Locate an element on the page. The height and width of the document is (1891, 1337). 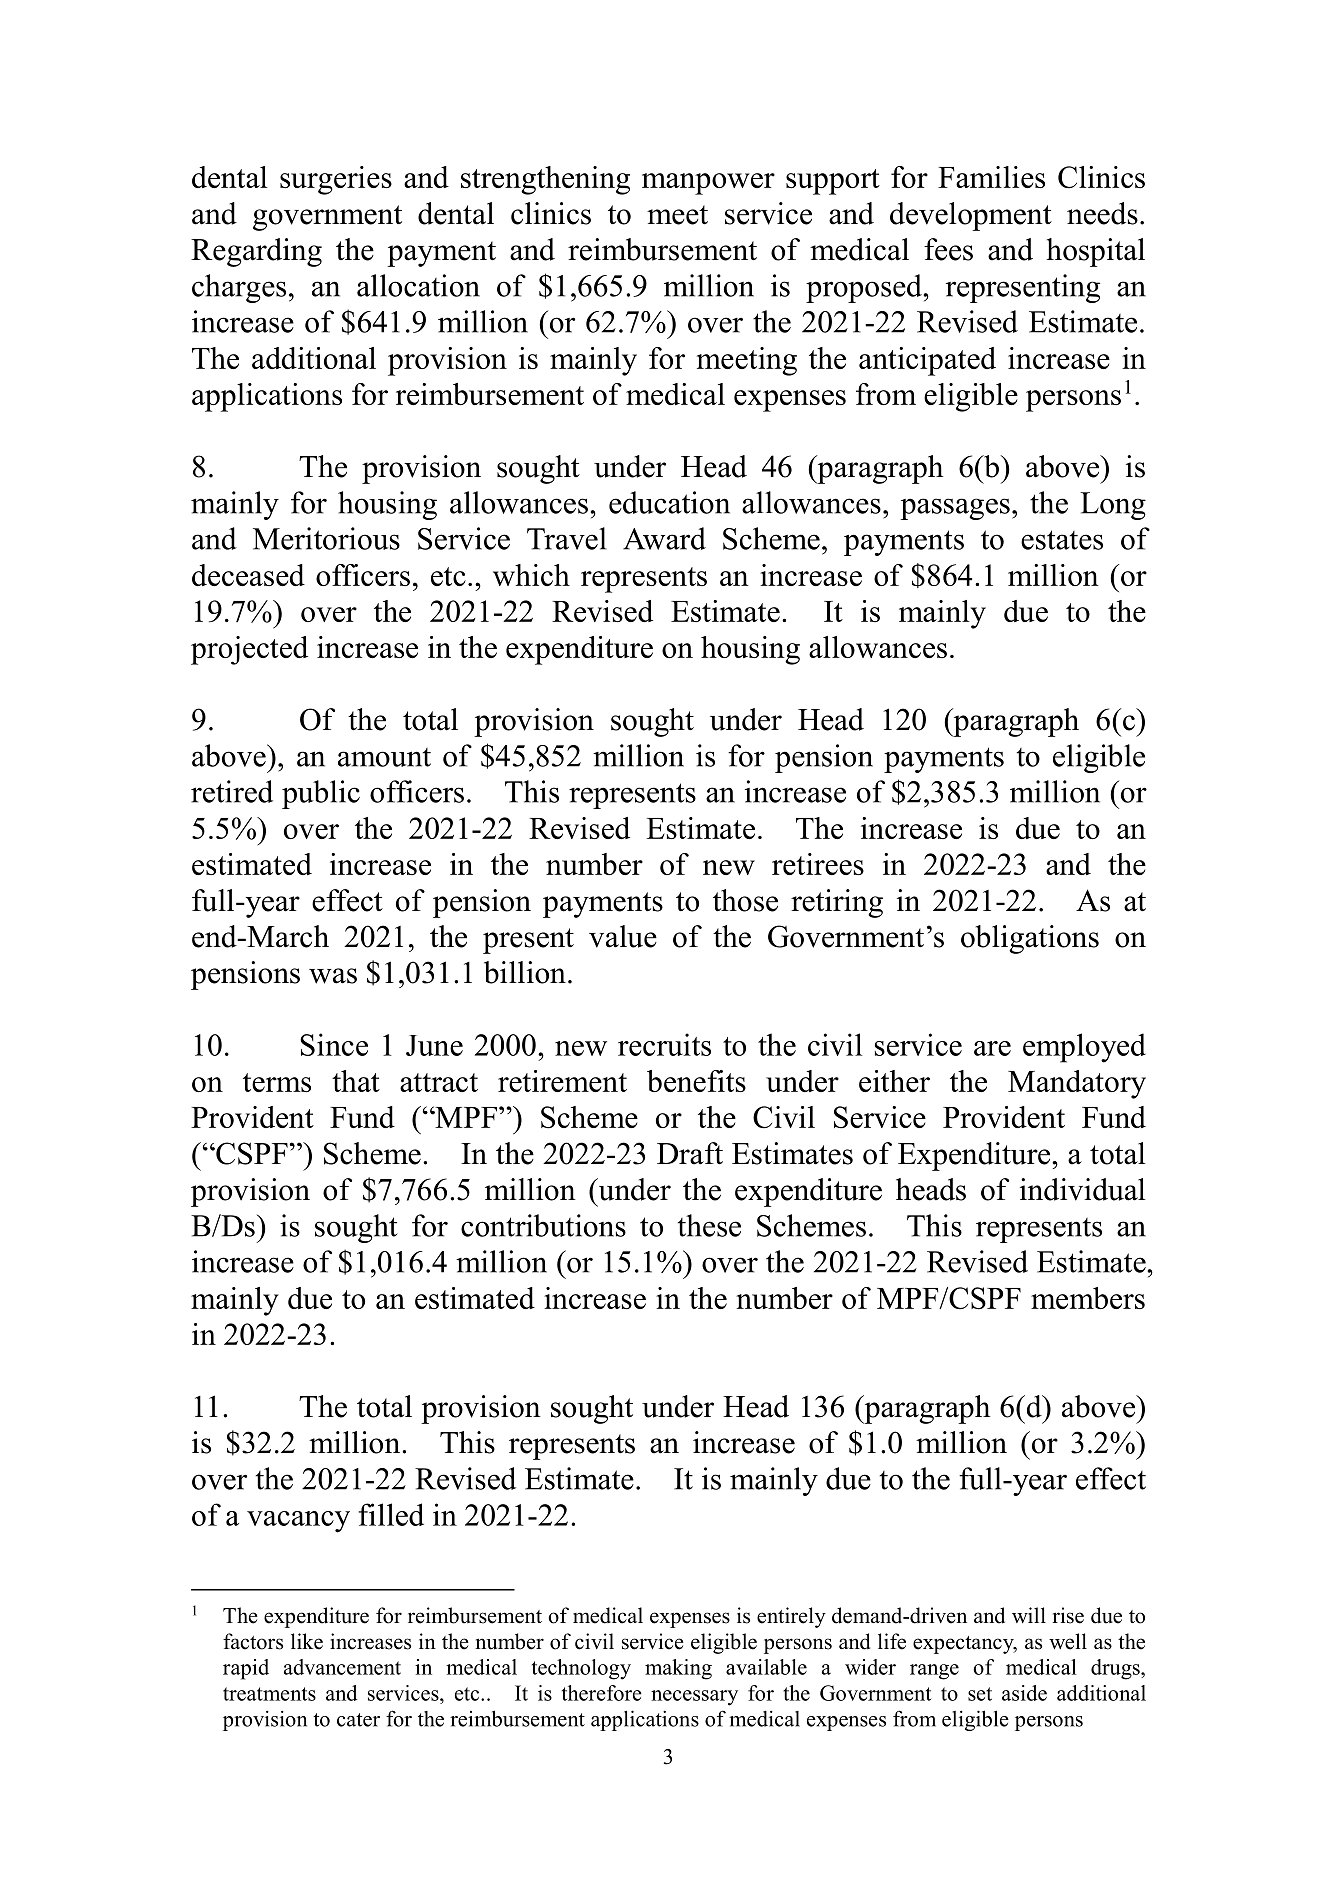
development is located at coordinates (971, 216).
